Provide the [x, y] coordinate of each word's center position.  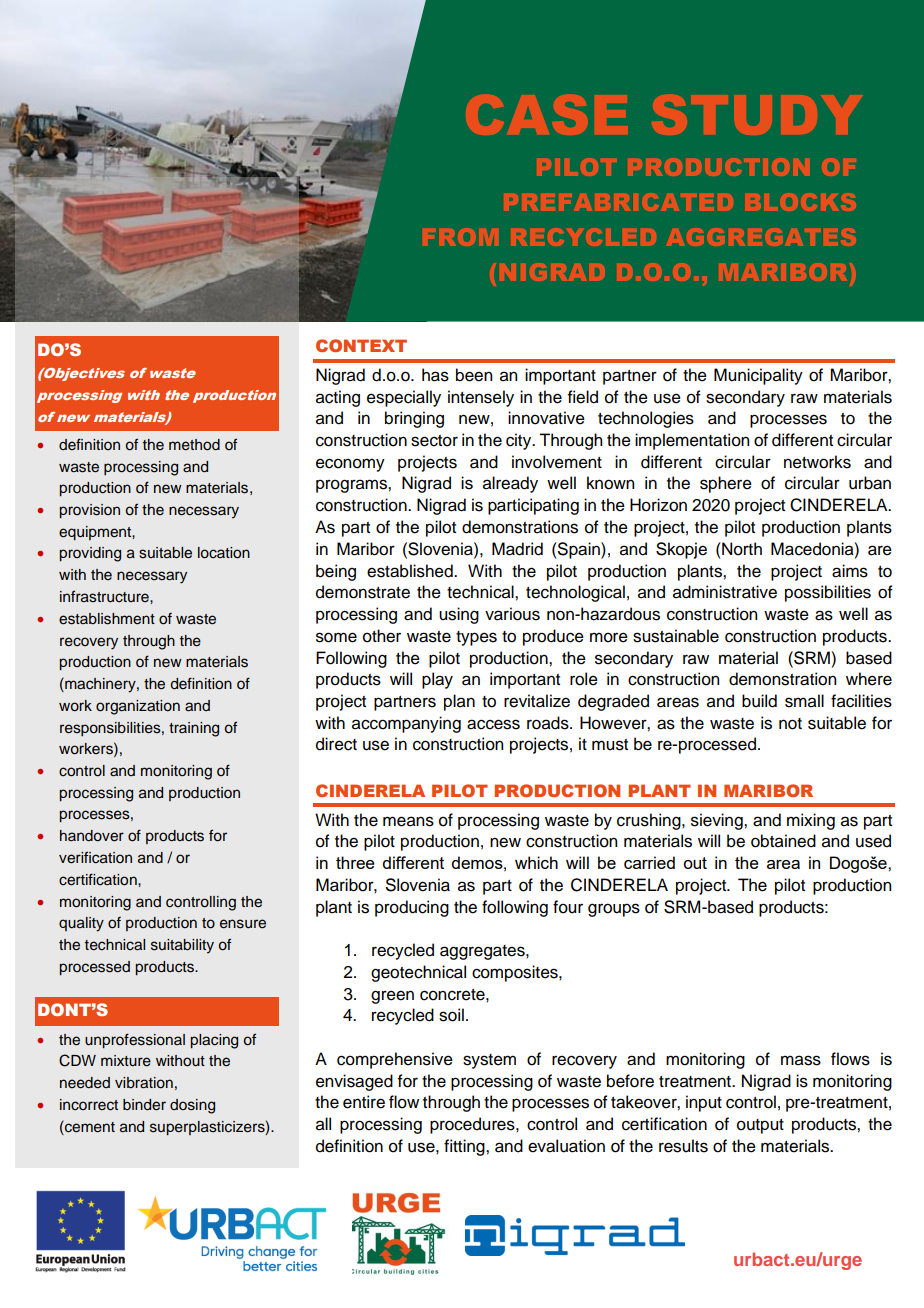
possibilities [828, 593]
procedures [473, 1125]
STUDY [757, 114]
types [476, 638]
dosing [192, 1106]
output [760, 1126]
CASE [547, 114]
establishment [107, 619]
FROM [461, 237]
